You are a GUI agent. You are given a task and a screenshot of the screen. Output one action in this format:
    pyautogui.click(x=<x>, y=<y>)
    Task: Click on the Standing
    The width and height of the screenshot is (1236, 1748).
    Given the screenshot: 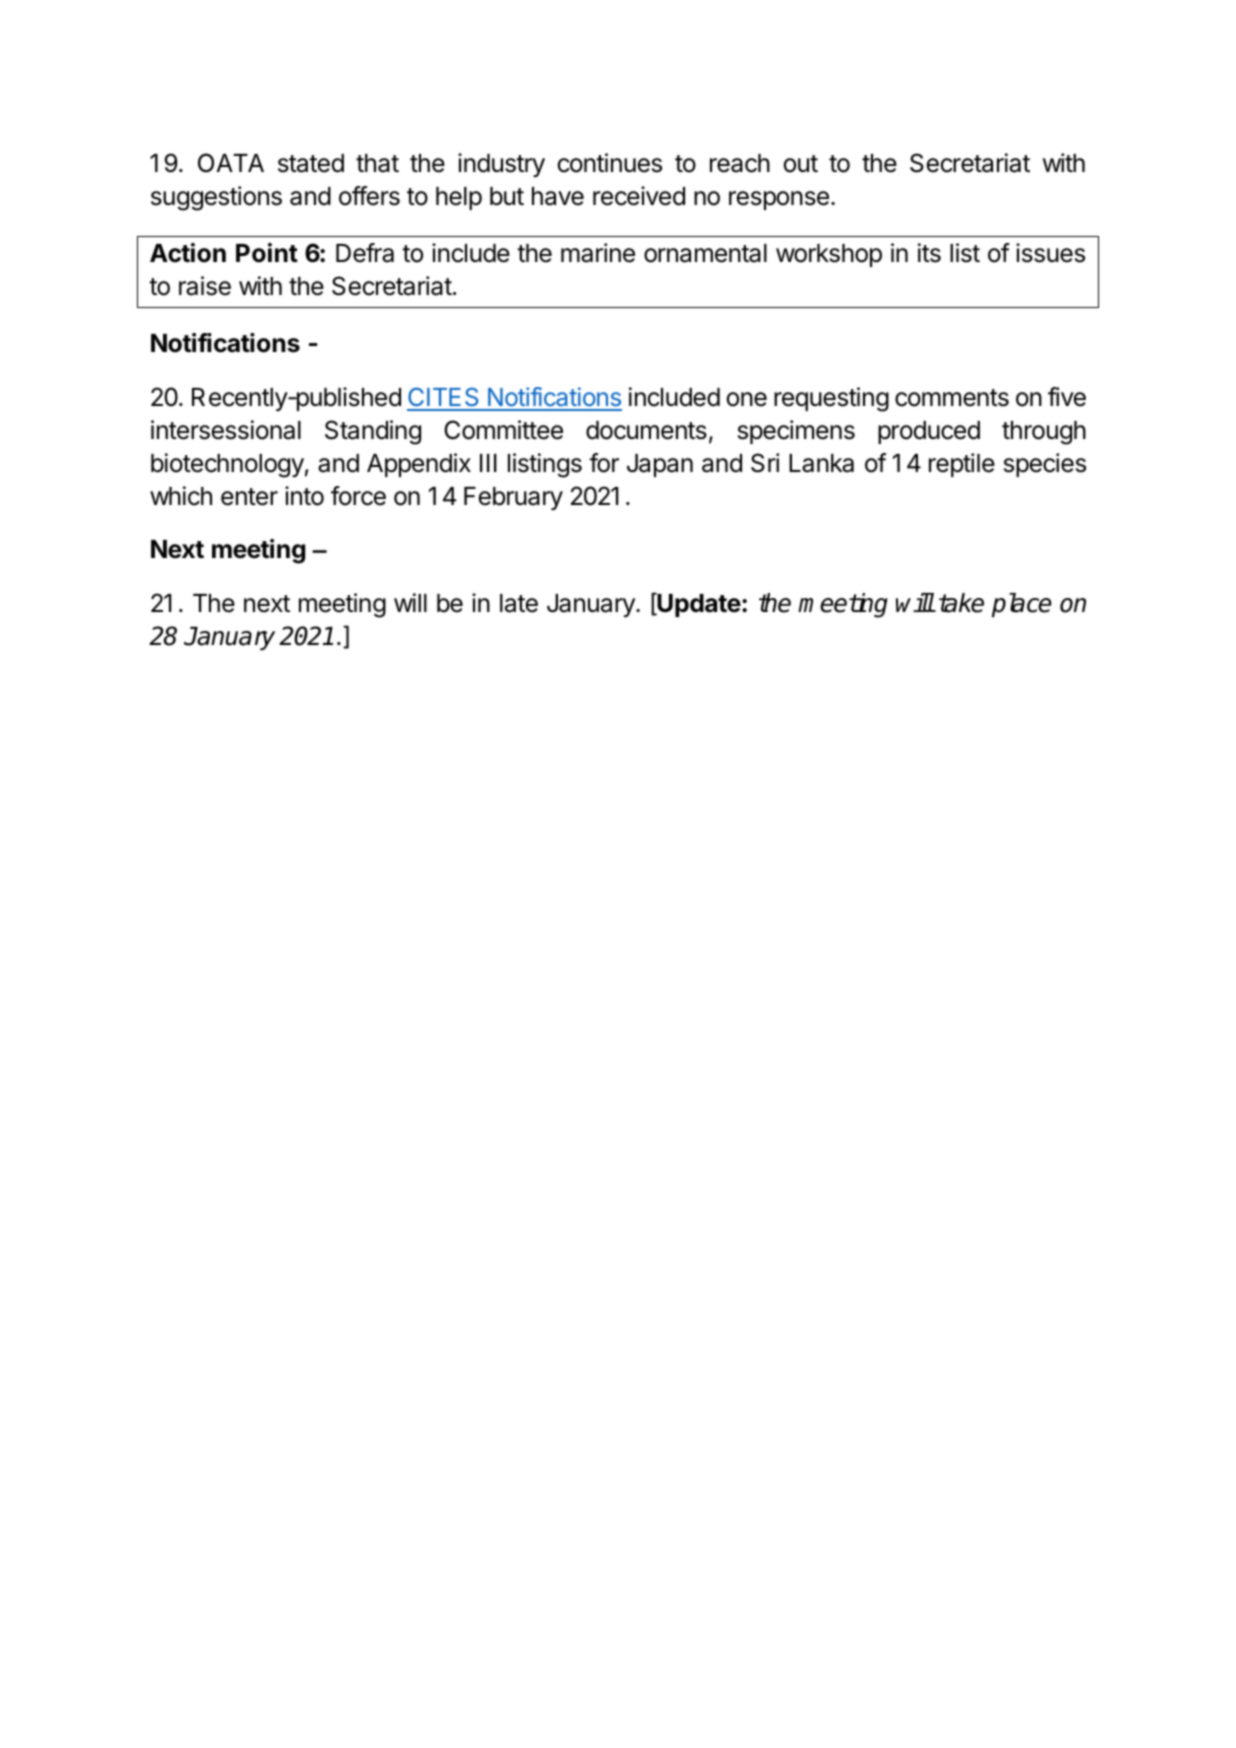 What is the action you would take?
    pyautogui.click(x=373, y=432)
